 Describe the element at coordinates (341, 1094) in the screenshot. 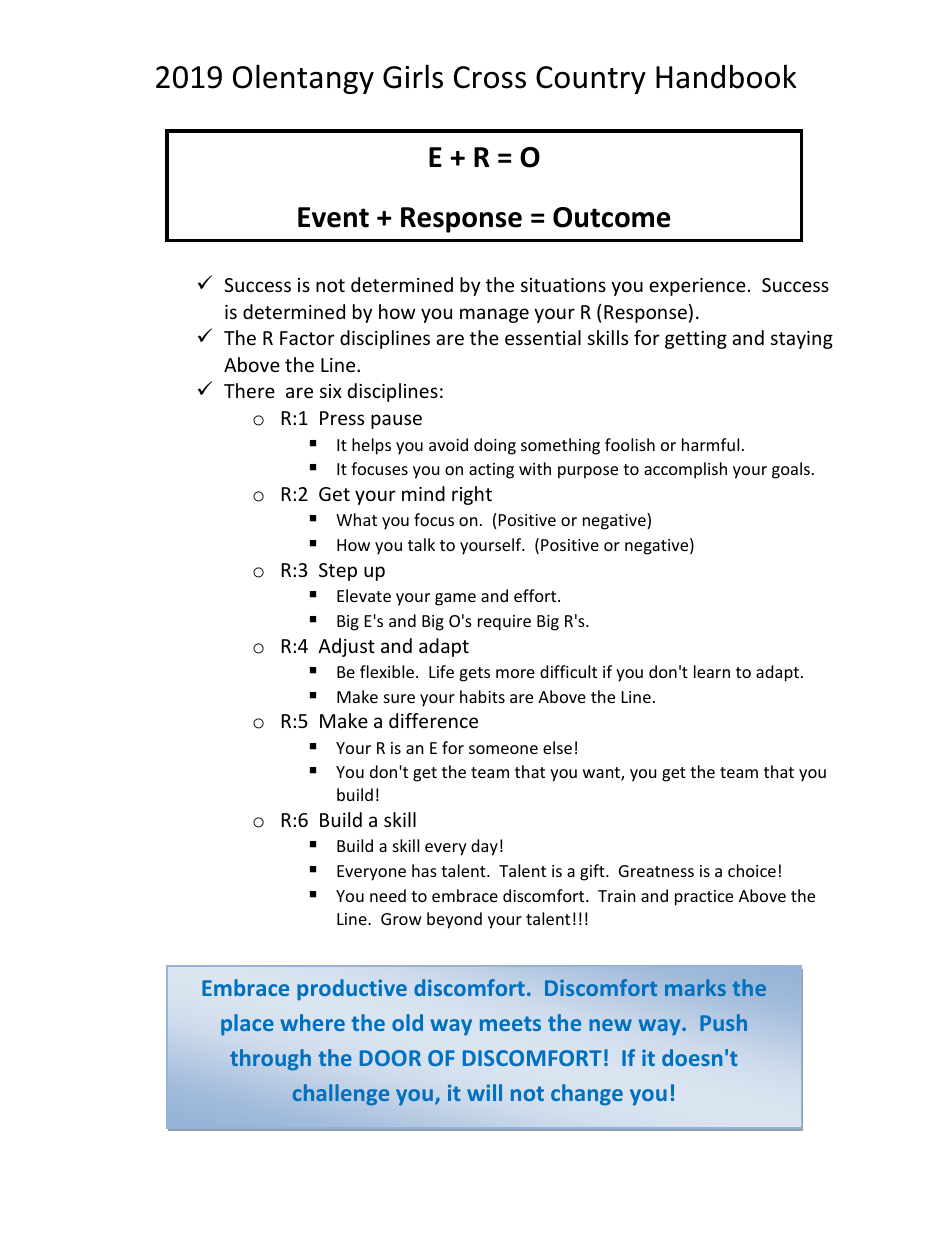

I see `challenge` at that location.
